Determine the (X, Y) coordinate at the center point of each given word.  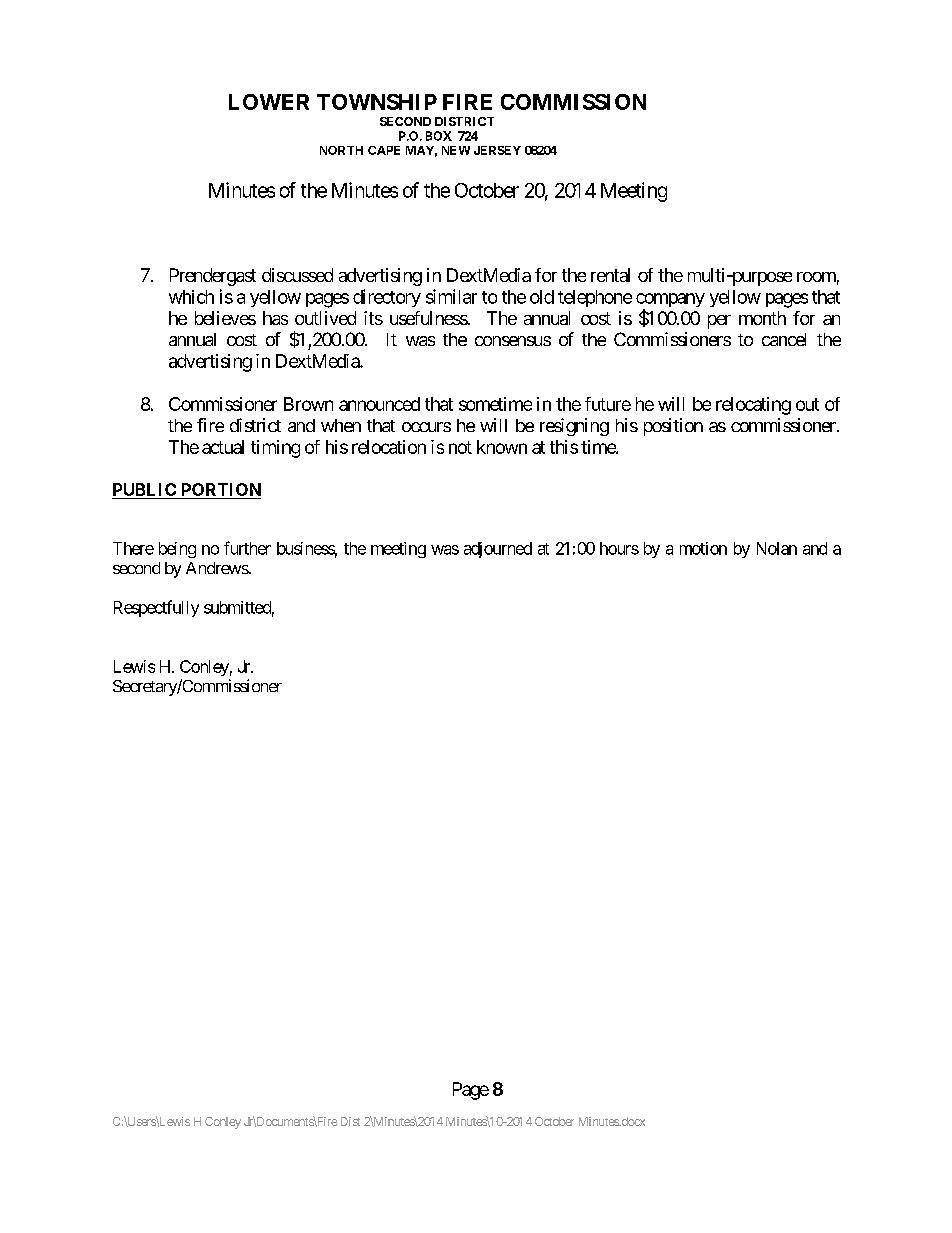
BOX (439, 136)
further (247, 548)
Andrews (217, 568)
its (373, 318)
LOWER (269, 102)
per (719, 322)
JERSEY (497, 150)
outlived (325, 318)
